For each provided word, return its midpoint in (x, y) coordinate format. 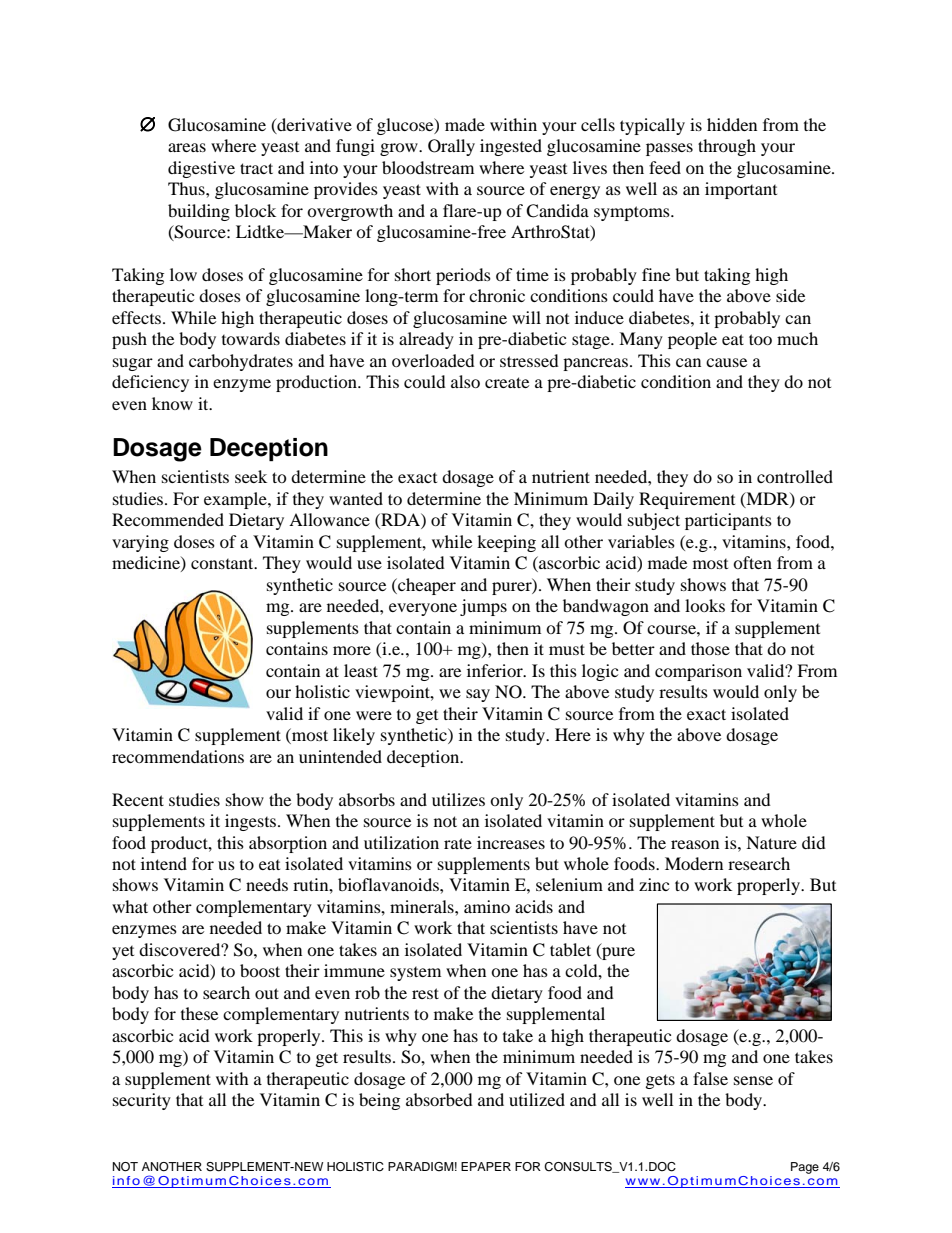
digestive (201, 169)
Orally (451, 147)
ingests (252, 822)
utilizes (458, 799)
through (727, 147)
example (236, 500)
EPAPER (486, 1166)
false (710, 1078)
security (142, 1101)
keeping (506, 543)
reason (695, 844)
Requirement (687, 500)
